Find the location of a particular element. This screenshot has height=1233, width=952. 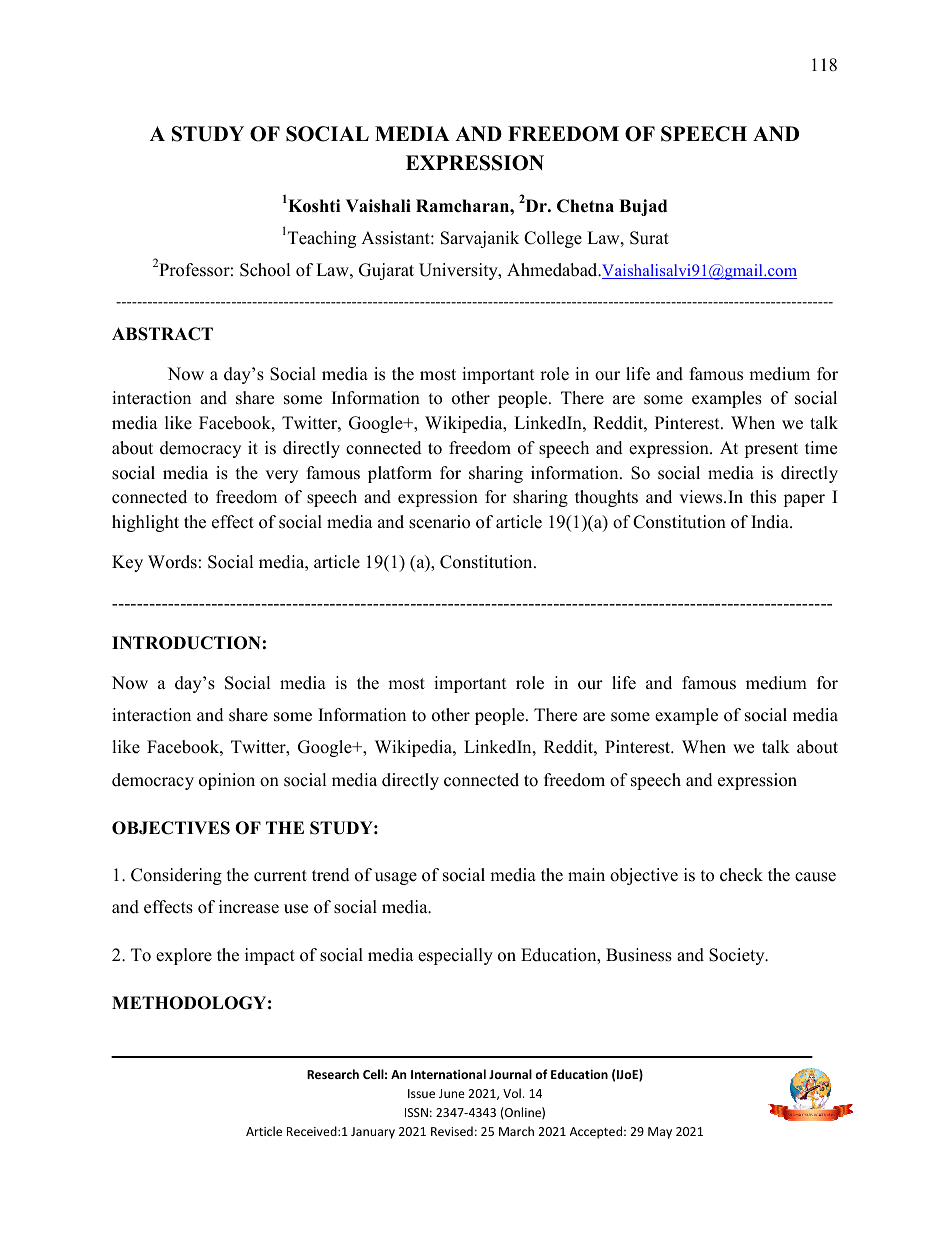

Research is located at coordinates (333, 1074).
